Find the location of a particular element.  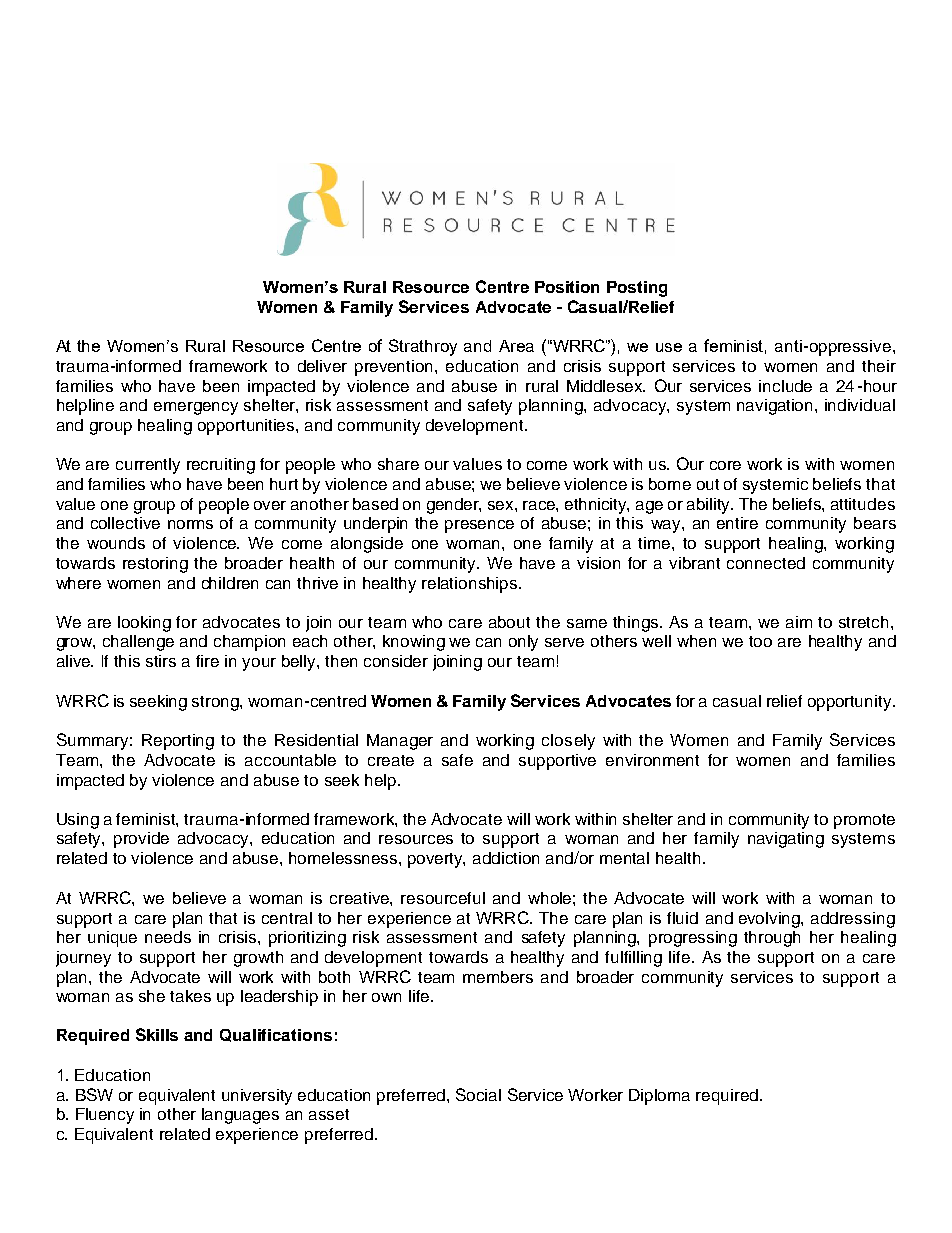

Manager is located at coordinates (400, 742).
